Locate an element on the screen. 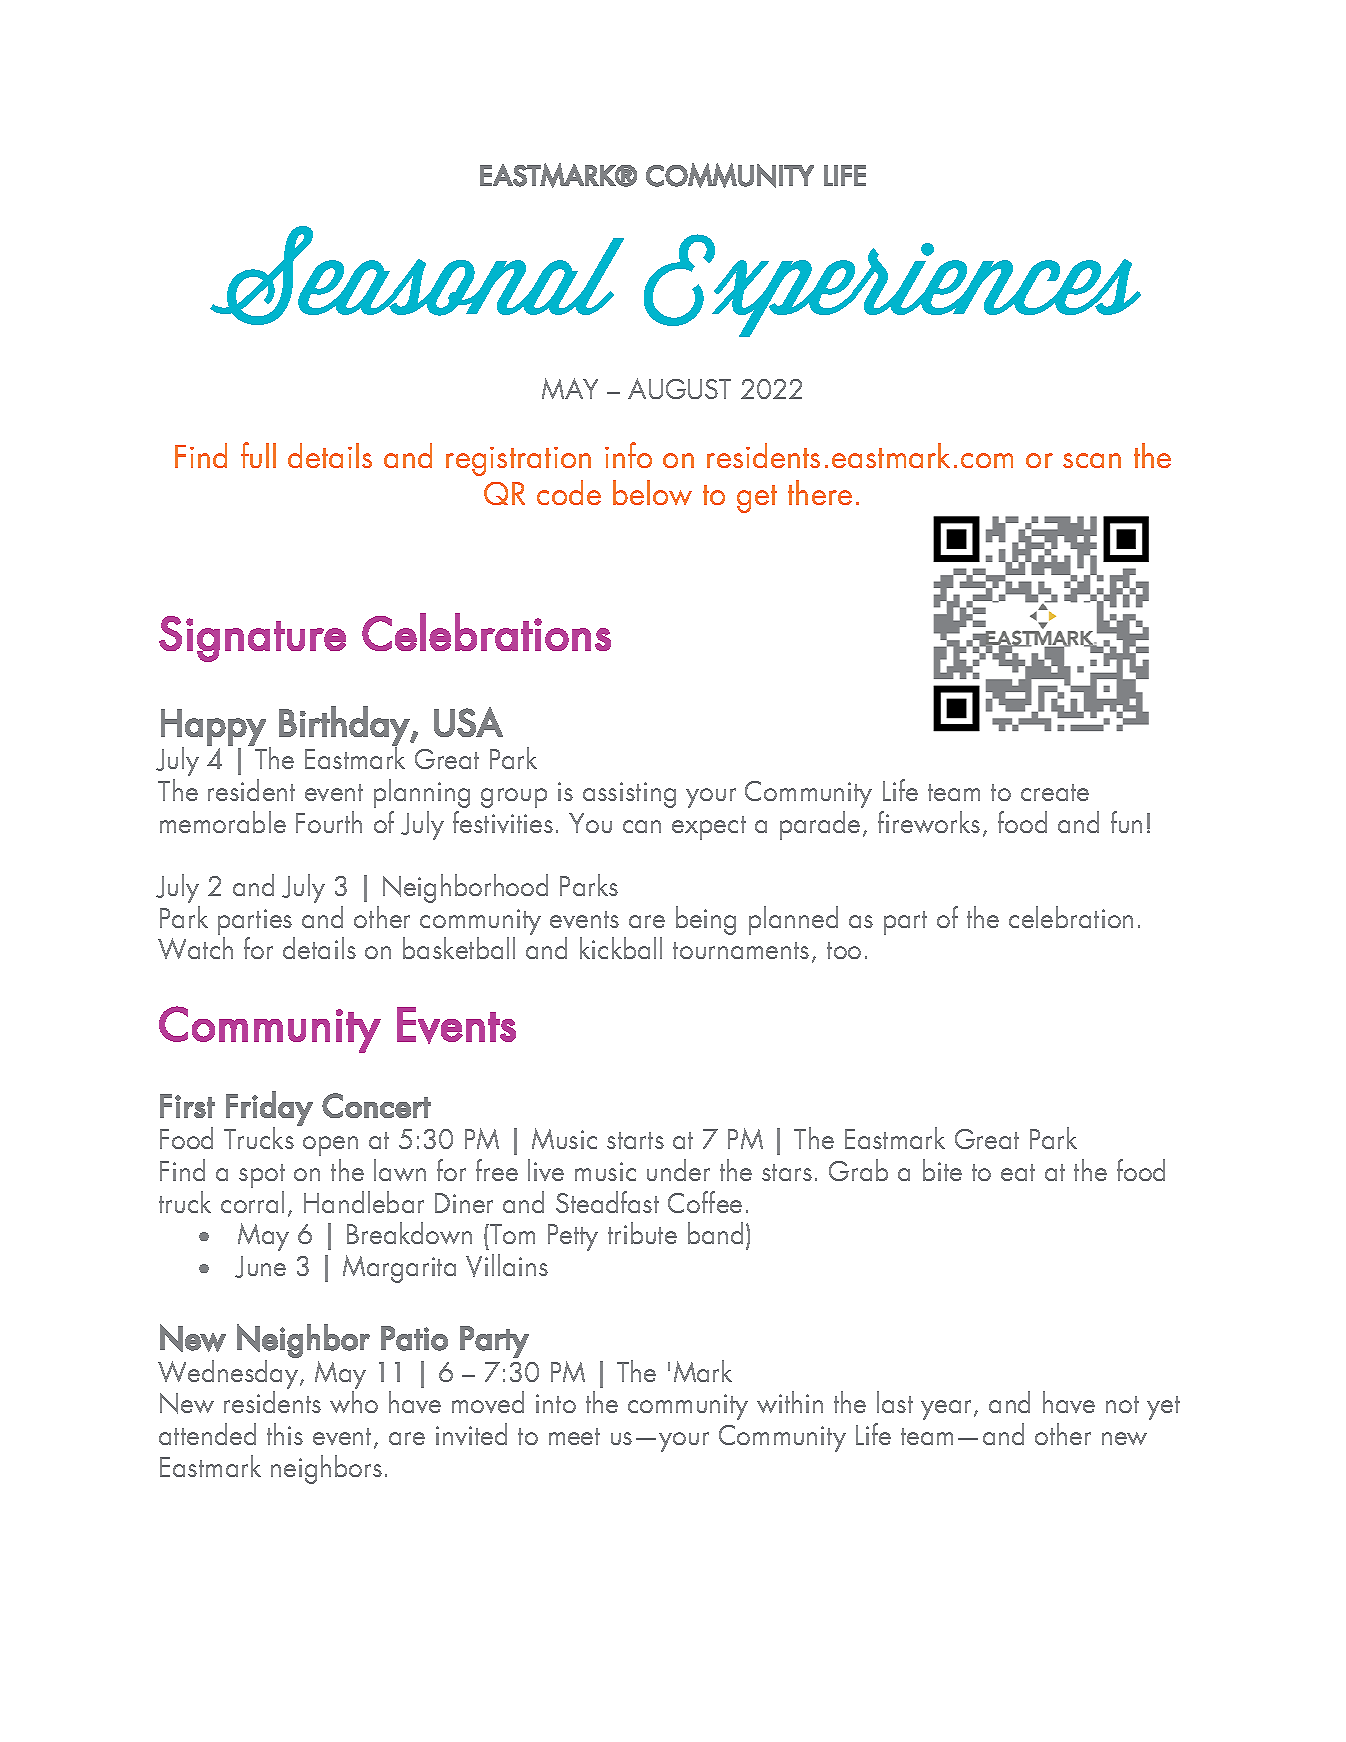 The width and height of the screenshot is (1346, 1742). AUGUST is located at coordinates (679, 388).
